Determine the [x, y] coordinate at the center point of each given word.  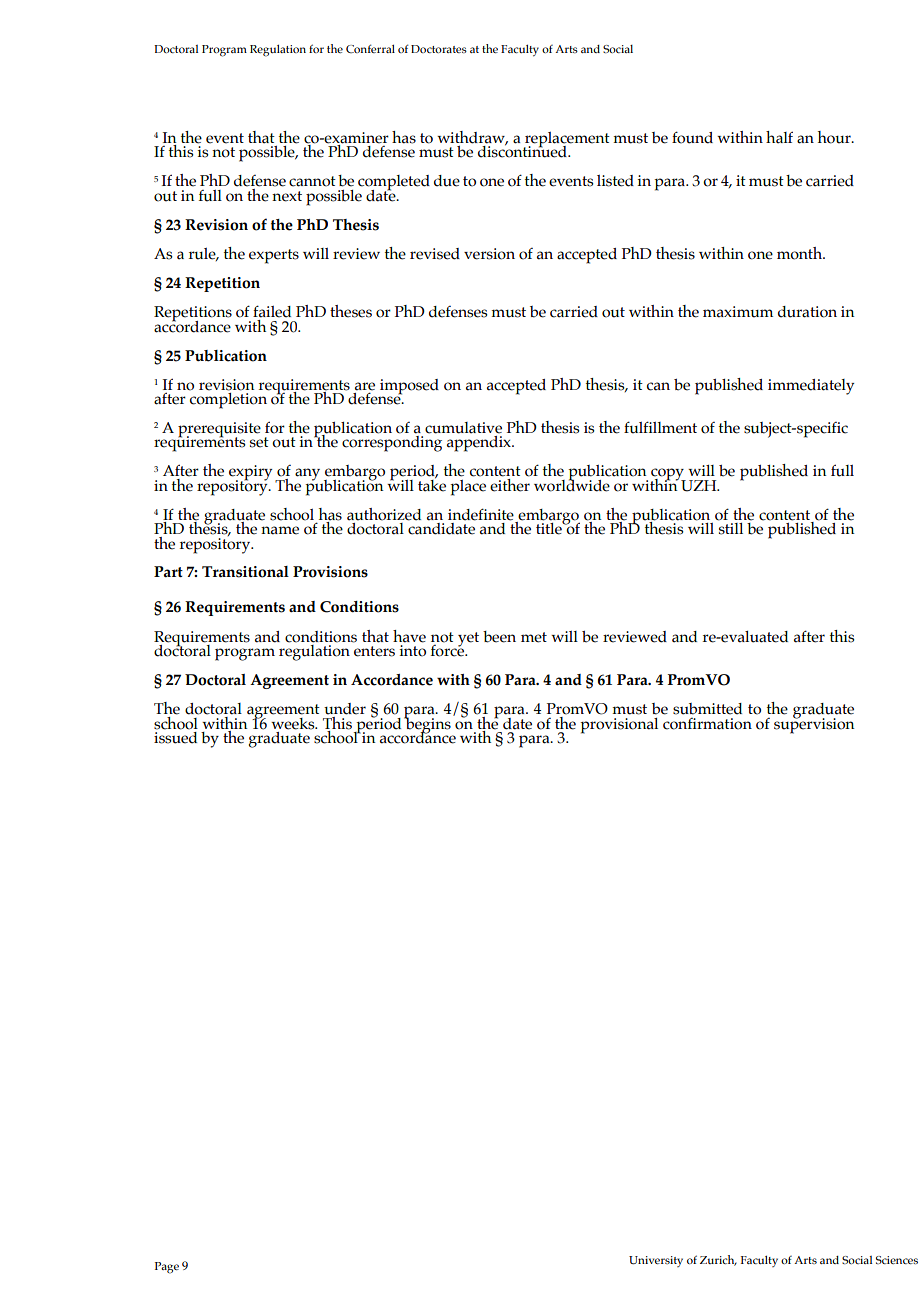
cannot [312, 181]
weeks [294, 724]
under [345, 709]
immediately [811, 387]
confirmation [707, 724]
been [499, 637]
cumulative [463, 428]
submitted [707, 709]
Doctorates [439, 49]
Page [167, 1268]
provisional [619, 726]
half [779, 137]
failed [272, 311]
